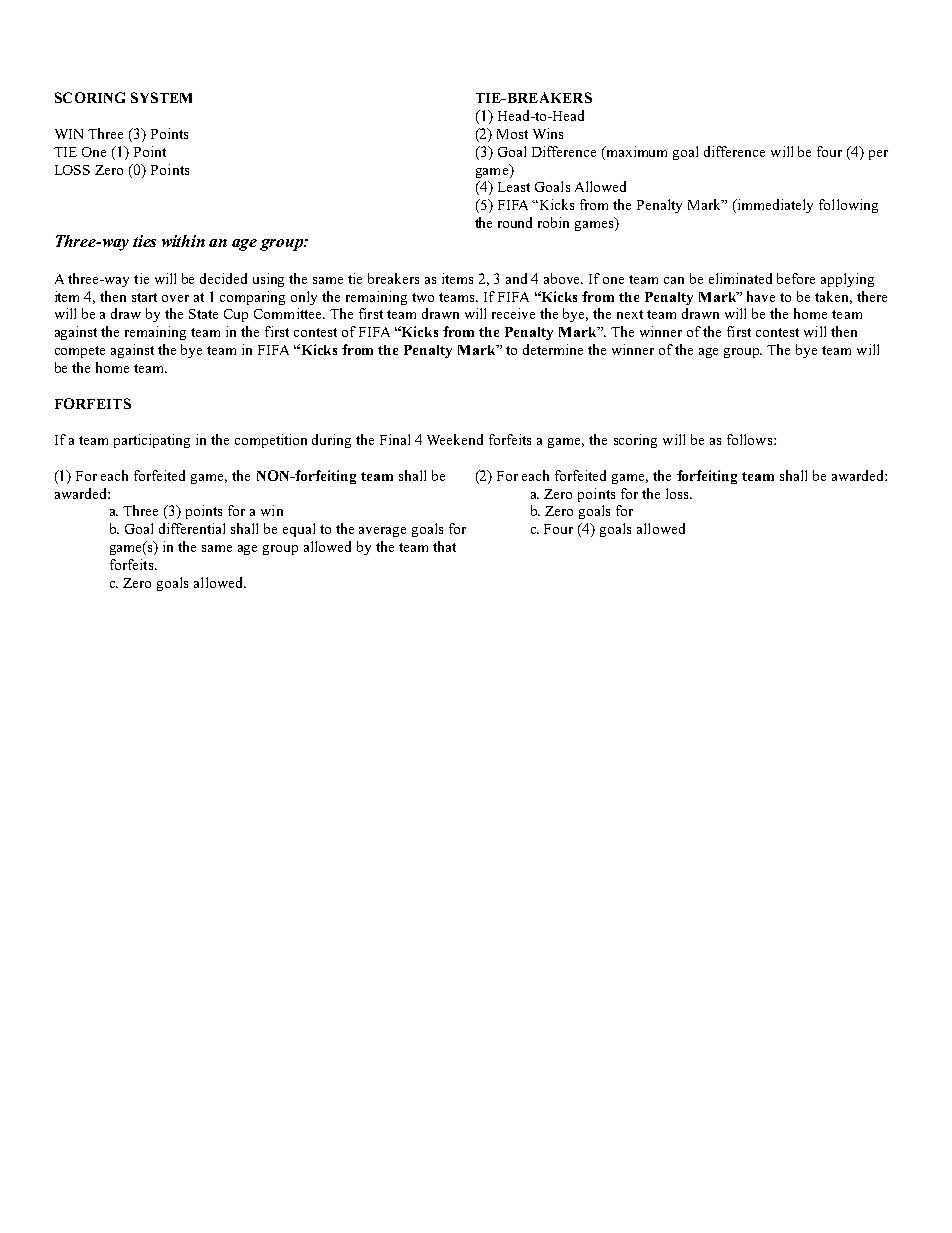 The image size is (952, 1233). Describe the element at coordinates (749, 439) in the page. I see `follows` at that location.
